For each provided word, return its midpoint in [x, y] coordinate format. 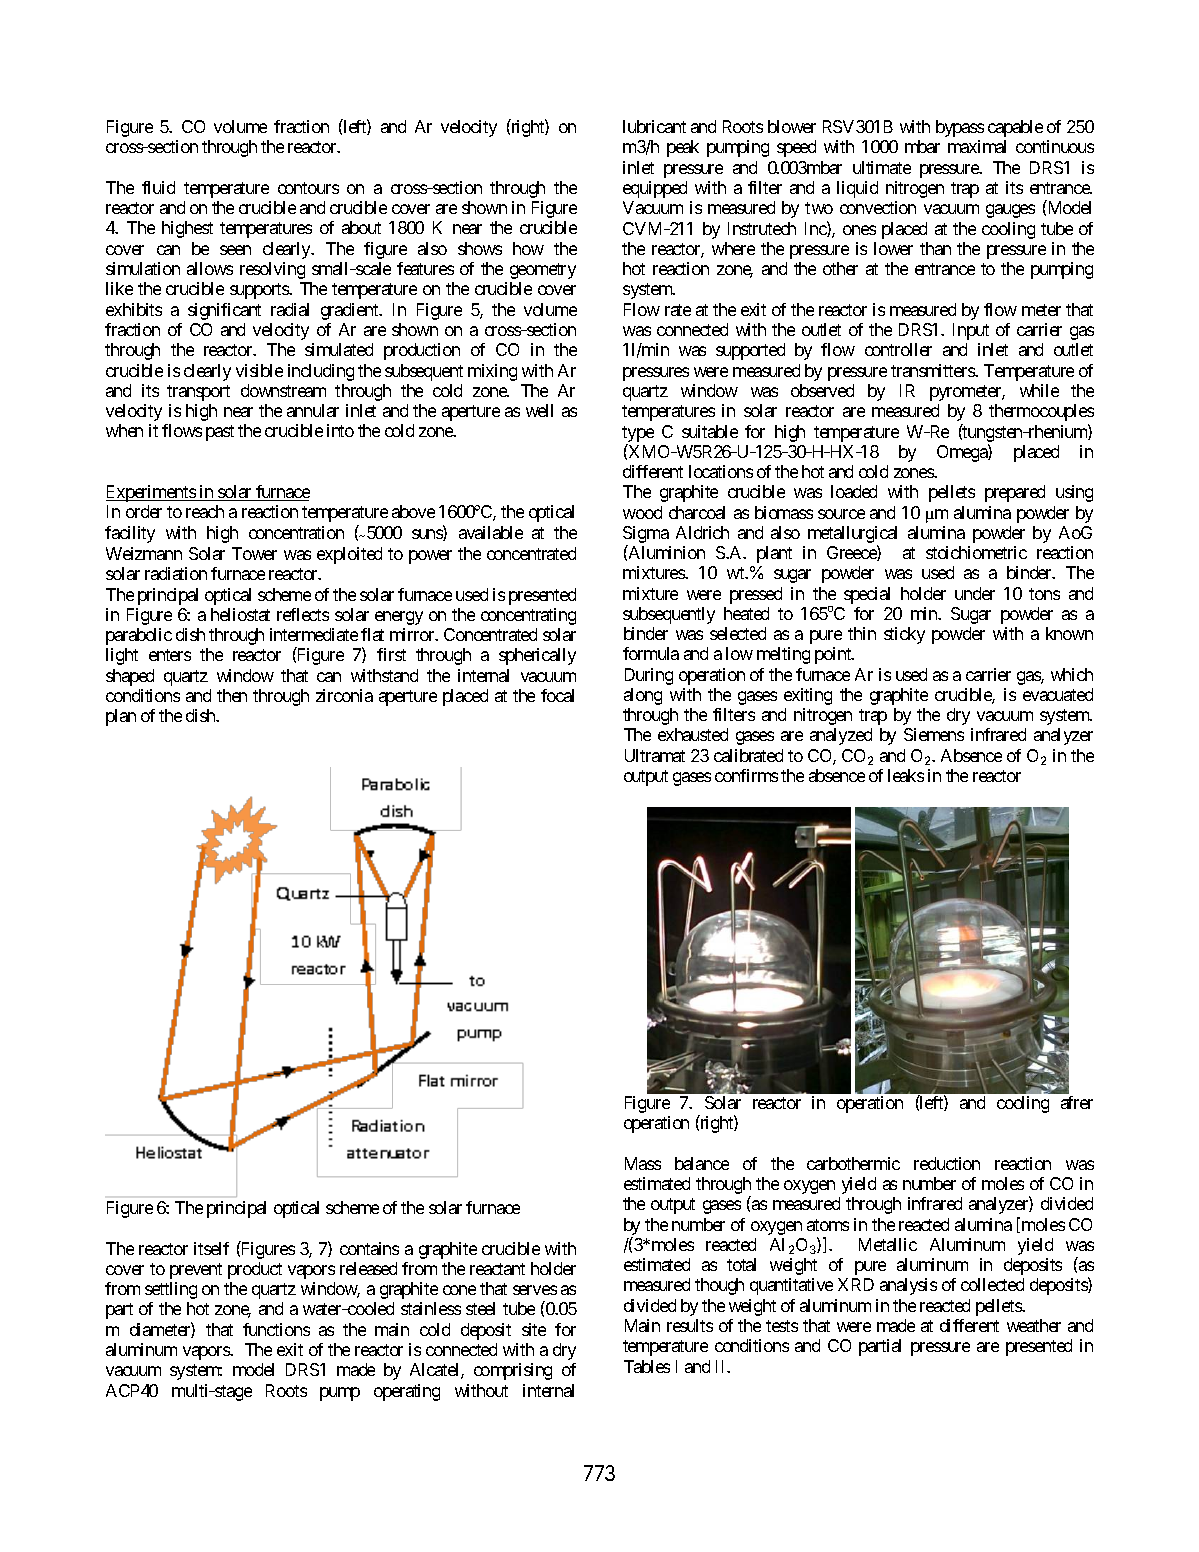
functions [276, 1329]
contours [308, 188]
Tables [647, 1366]
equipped [655, 189]
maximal [977, 146]
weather [1034, 1325]
